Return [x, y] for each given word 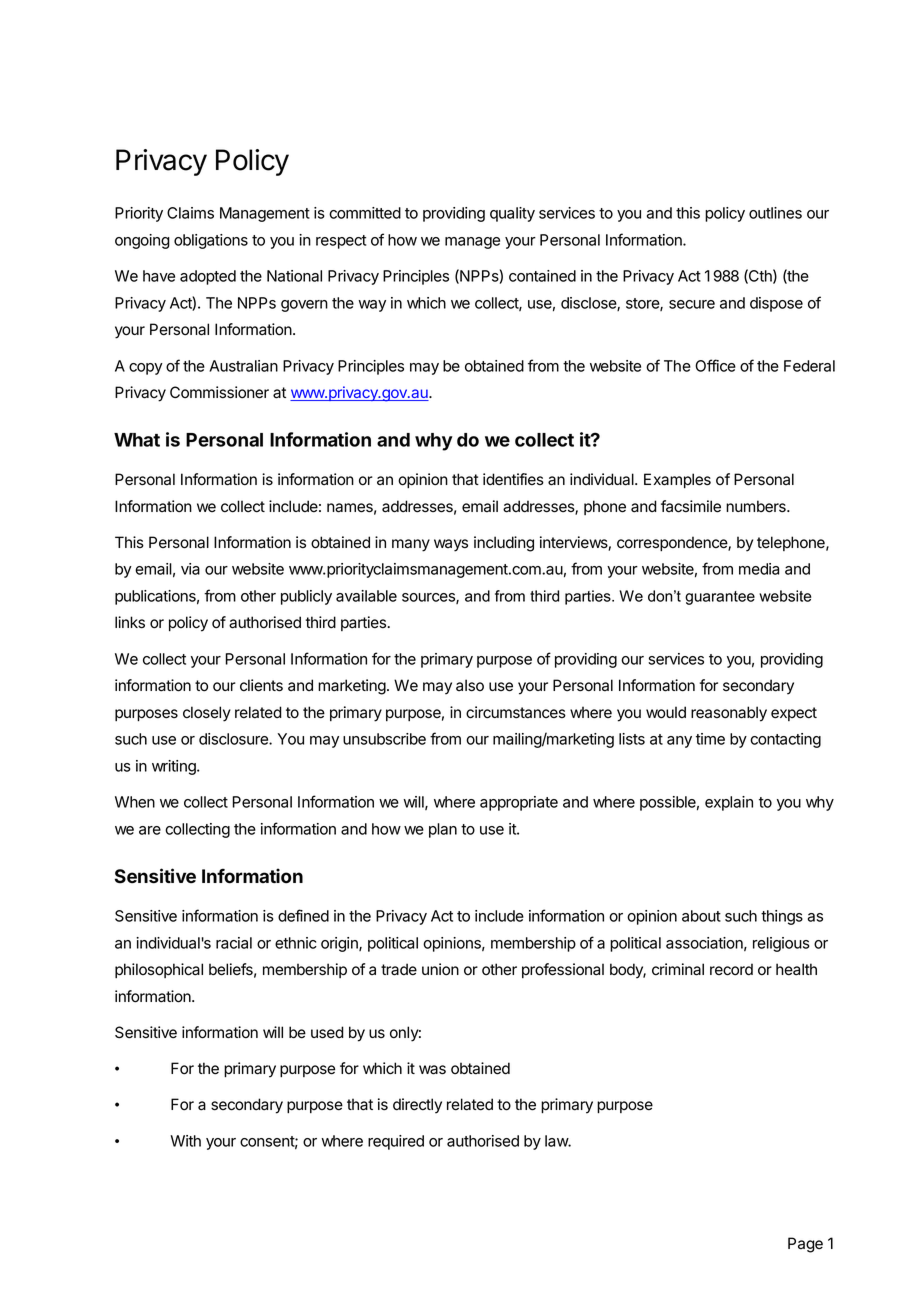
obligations [211, 241]
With [185, 1141]
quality [512, 214]
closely [207, 714]
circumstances [516, 712]
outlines [775, 213]
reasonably [729, 714]
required [396, 1142]
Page [805, 1245]
